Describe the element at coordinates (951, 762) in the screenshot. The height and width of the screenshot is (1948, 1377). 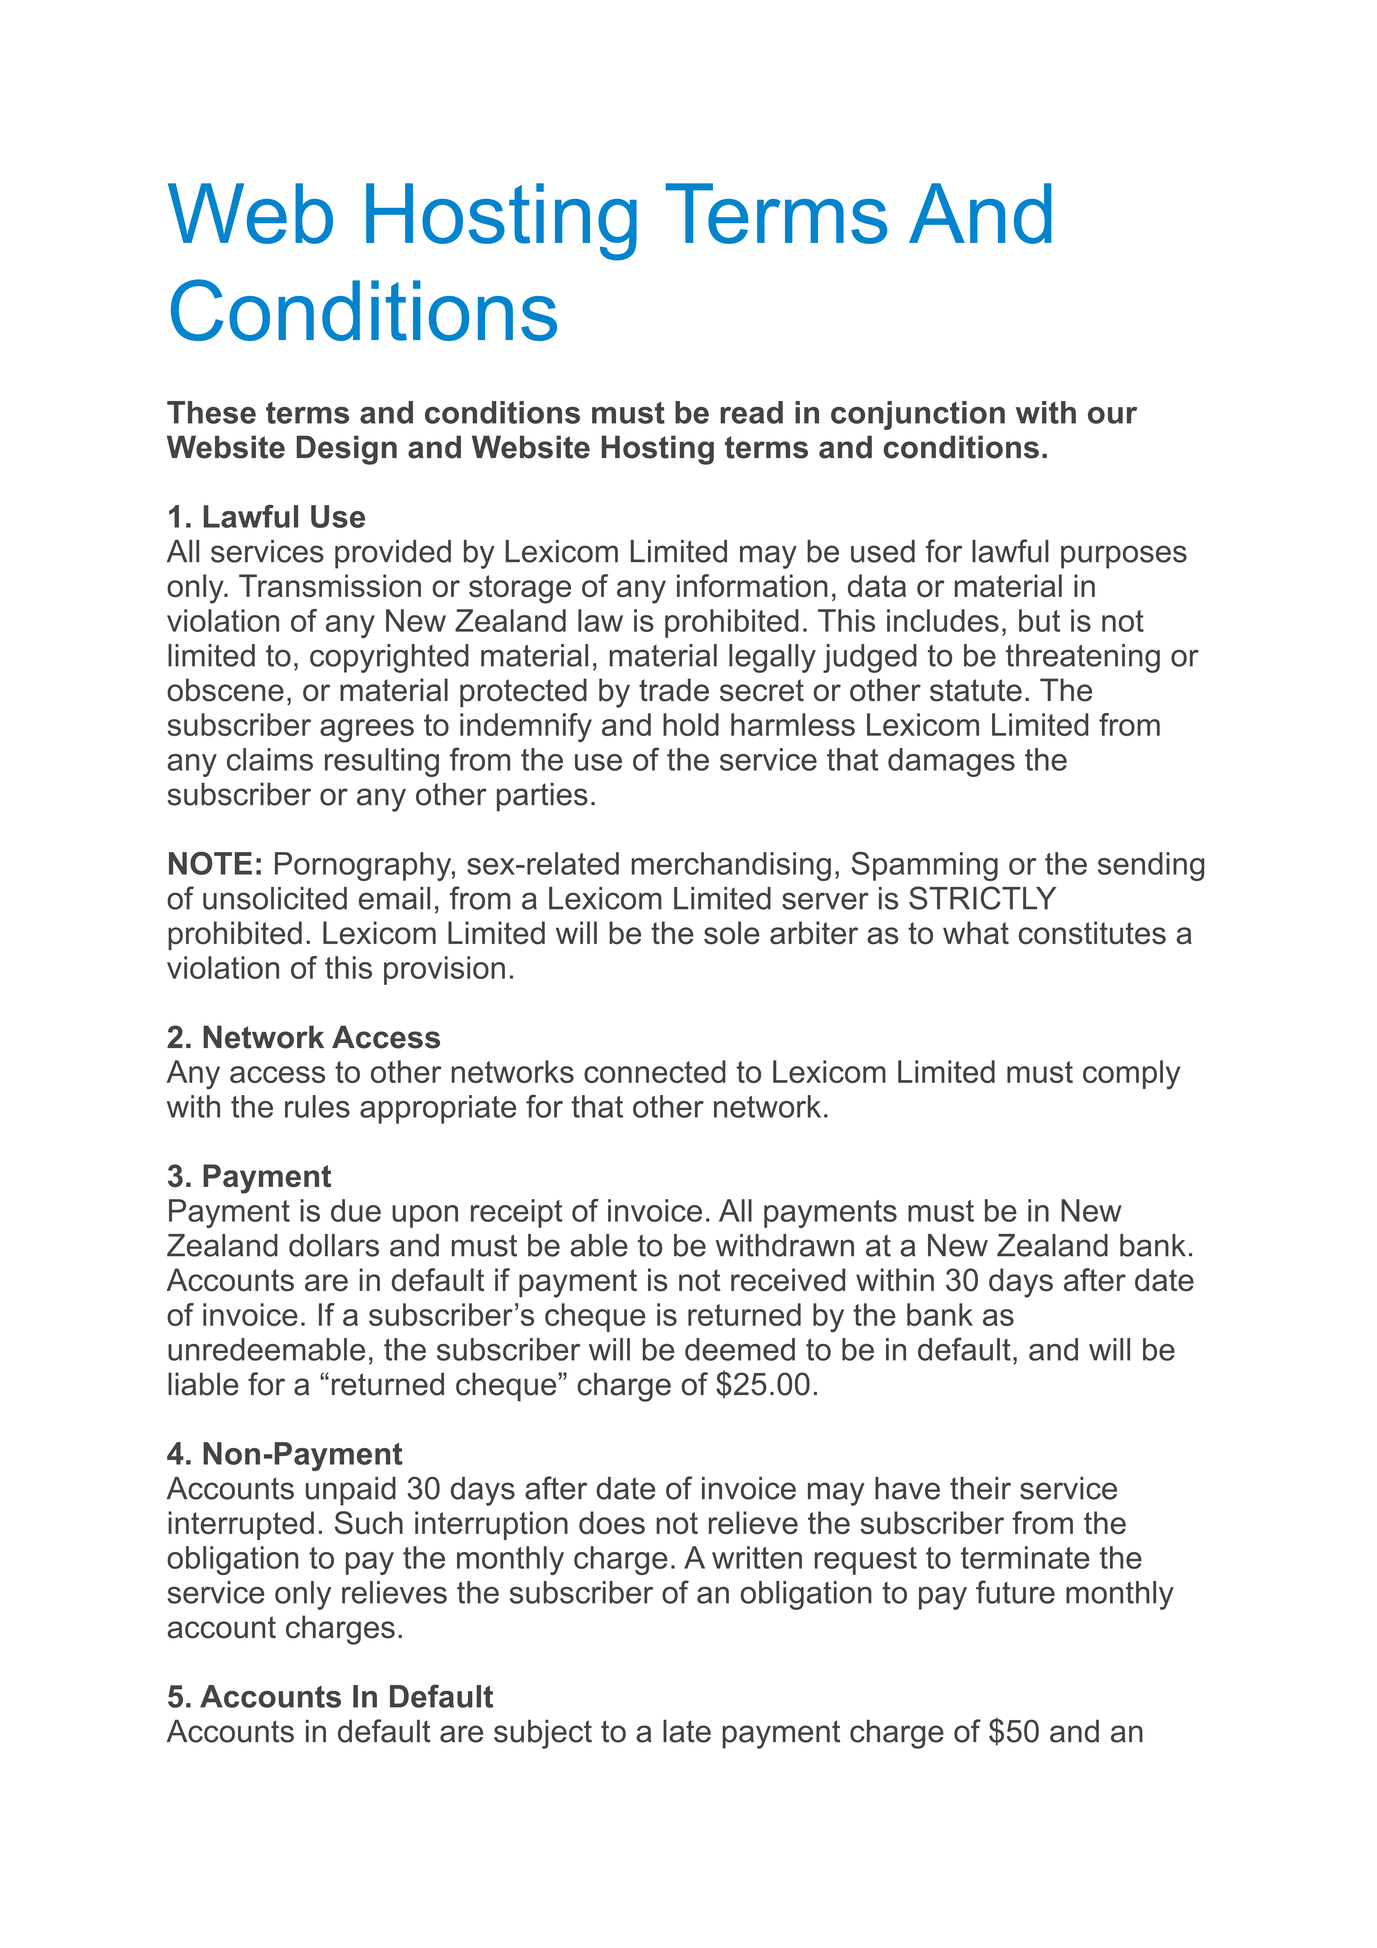
I see `damages` at that location.
